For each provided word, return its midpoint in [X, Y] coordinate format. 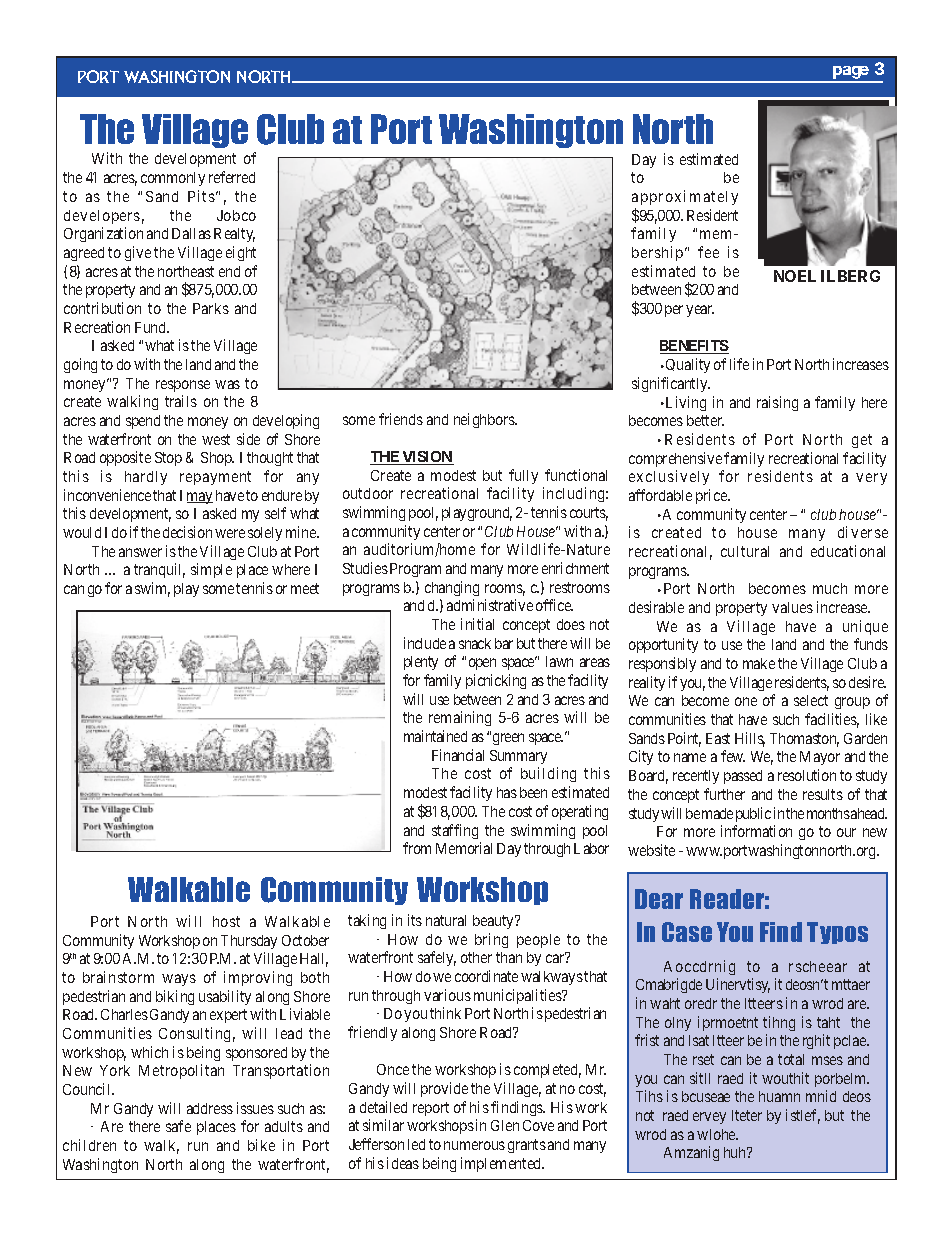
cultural [745, 551]
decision [187, 532]
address [210, 1108]
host [226, 921]
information [756, 831]
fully [523, 476]
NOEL [795, 276]
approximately [685, 197]
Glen [505, 1125]
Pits [201, 196]
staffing [455, 831]
